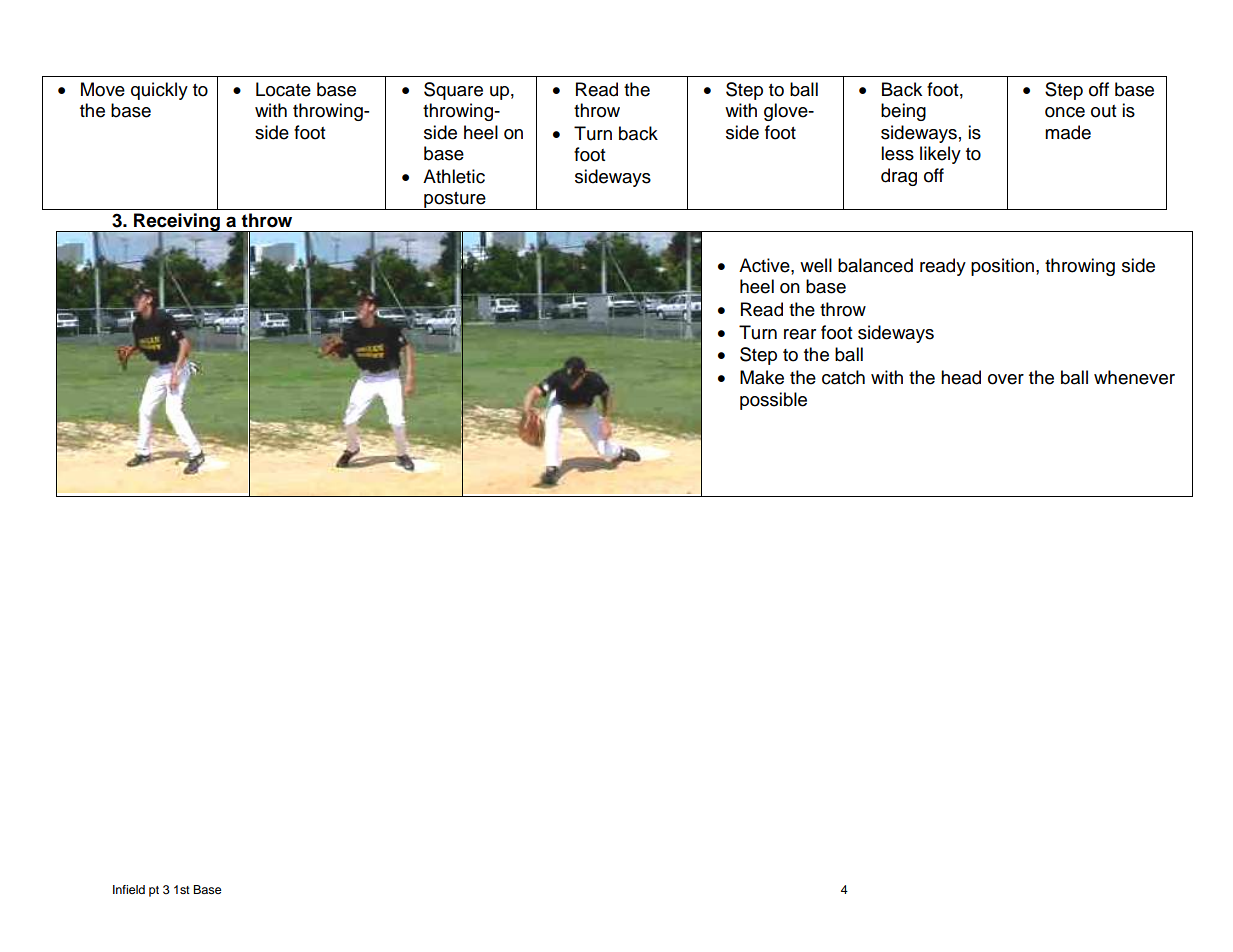 The image size is (1233, 952). I want to click on catch, so click(843, 377).
